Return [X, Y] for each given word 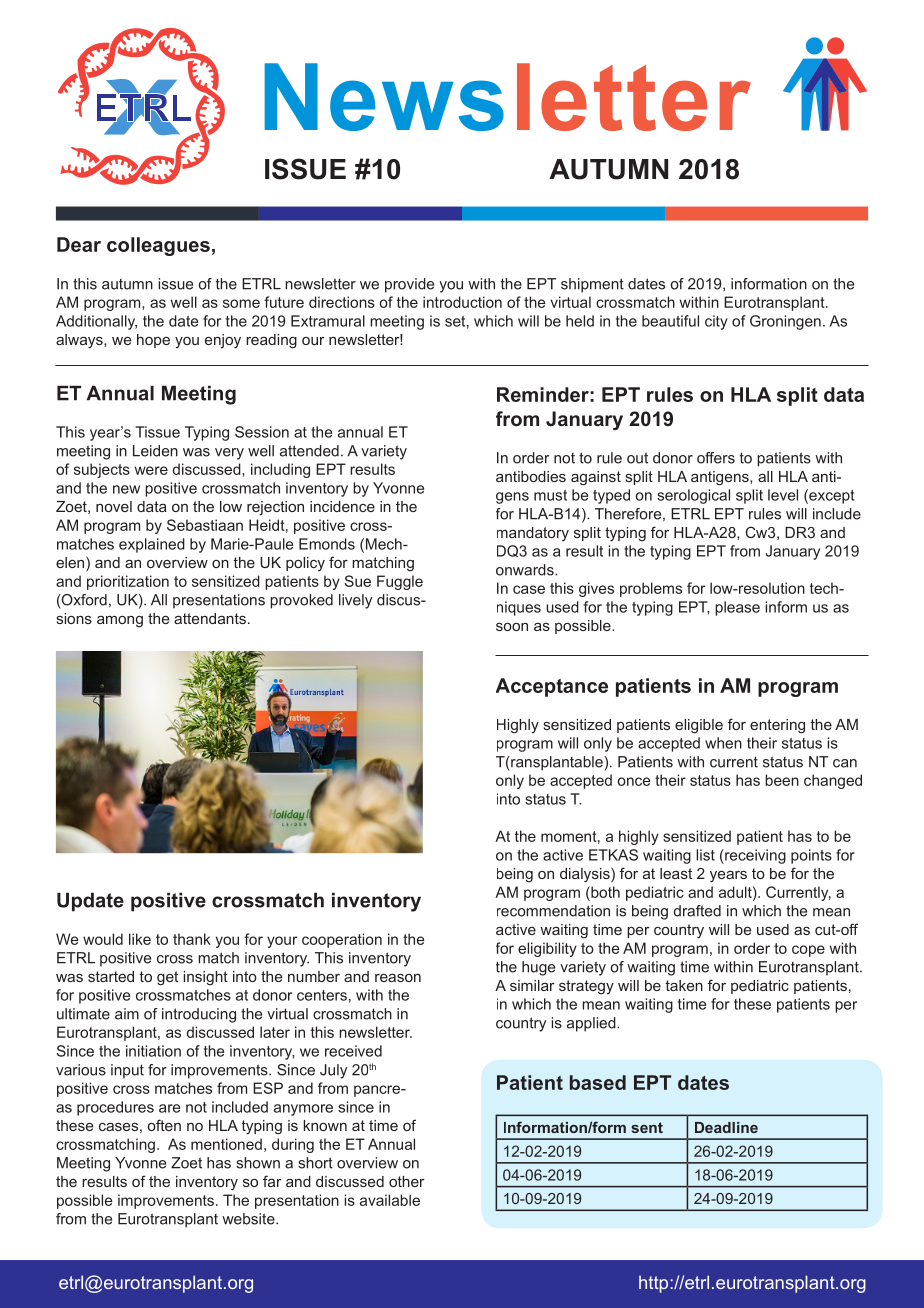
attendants [210, 618]
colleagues [158, 246]
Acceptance [552, 687]
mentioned [226, 1144]
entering [777, 726]
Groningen [785, 322]
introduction [462, 302]
